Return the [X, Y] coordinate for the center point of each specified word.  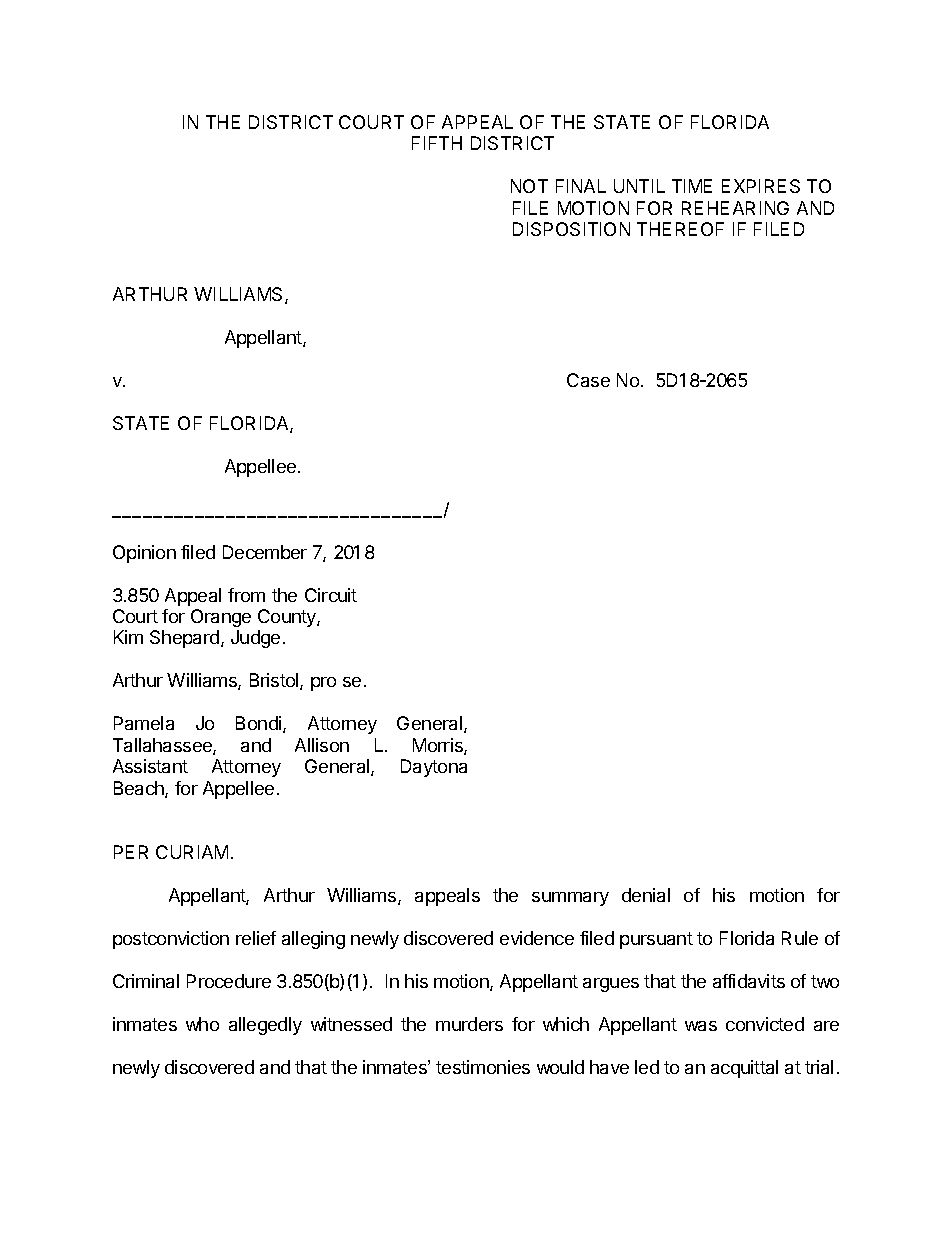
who [202, 1024]
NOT [529, 186]
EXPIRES [761, 186]
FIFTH [437, 143]
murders [469, 1024]
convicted [765, 1024]
